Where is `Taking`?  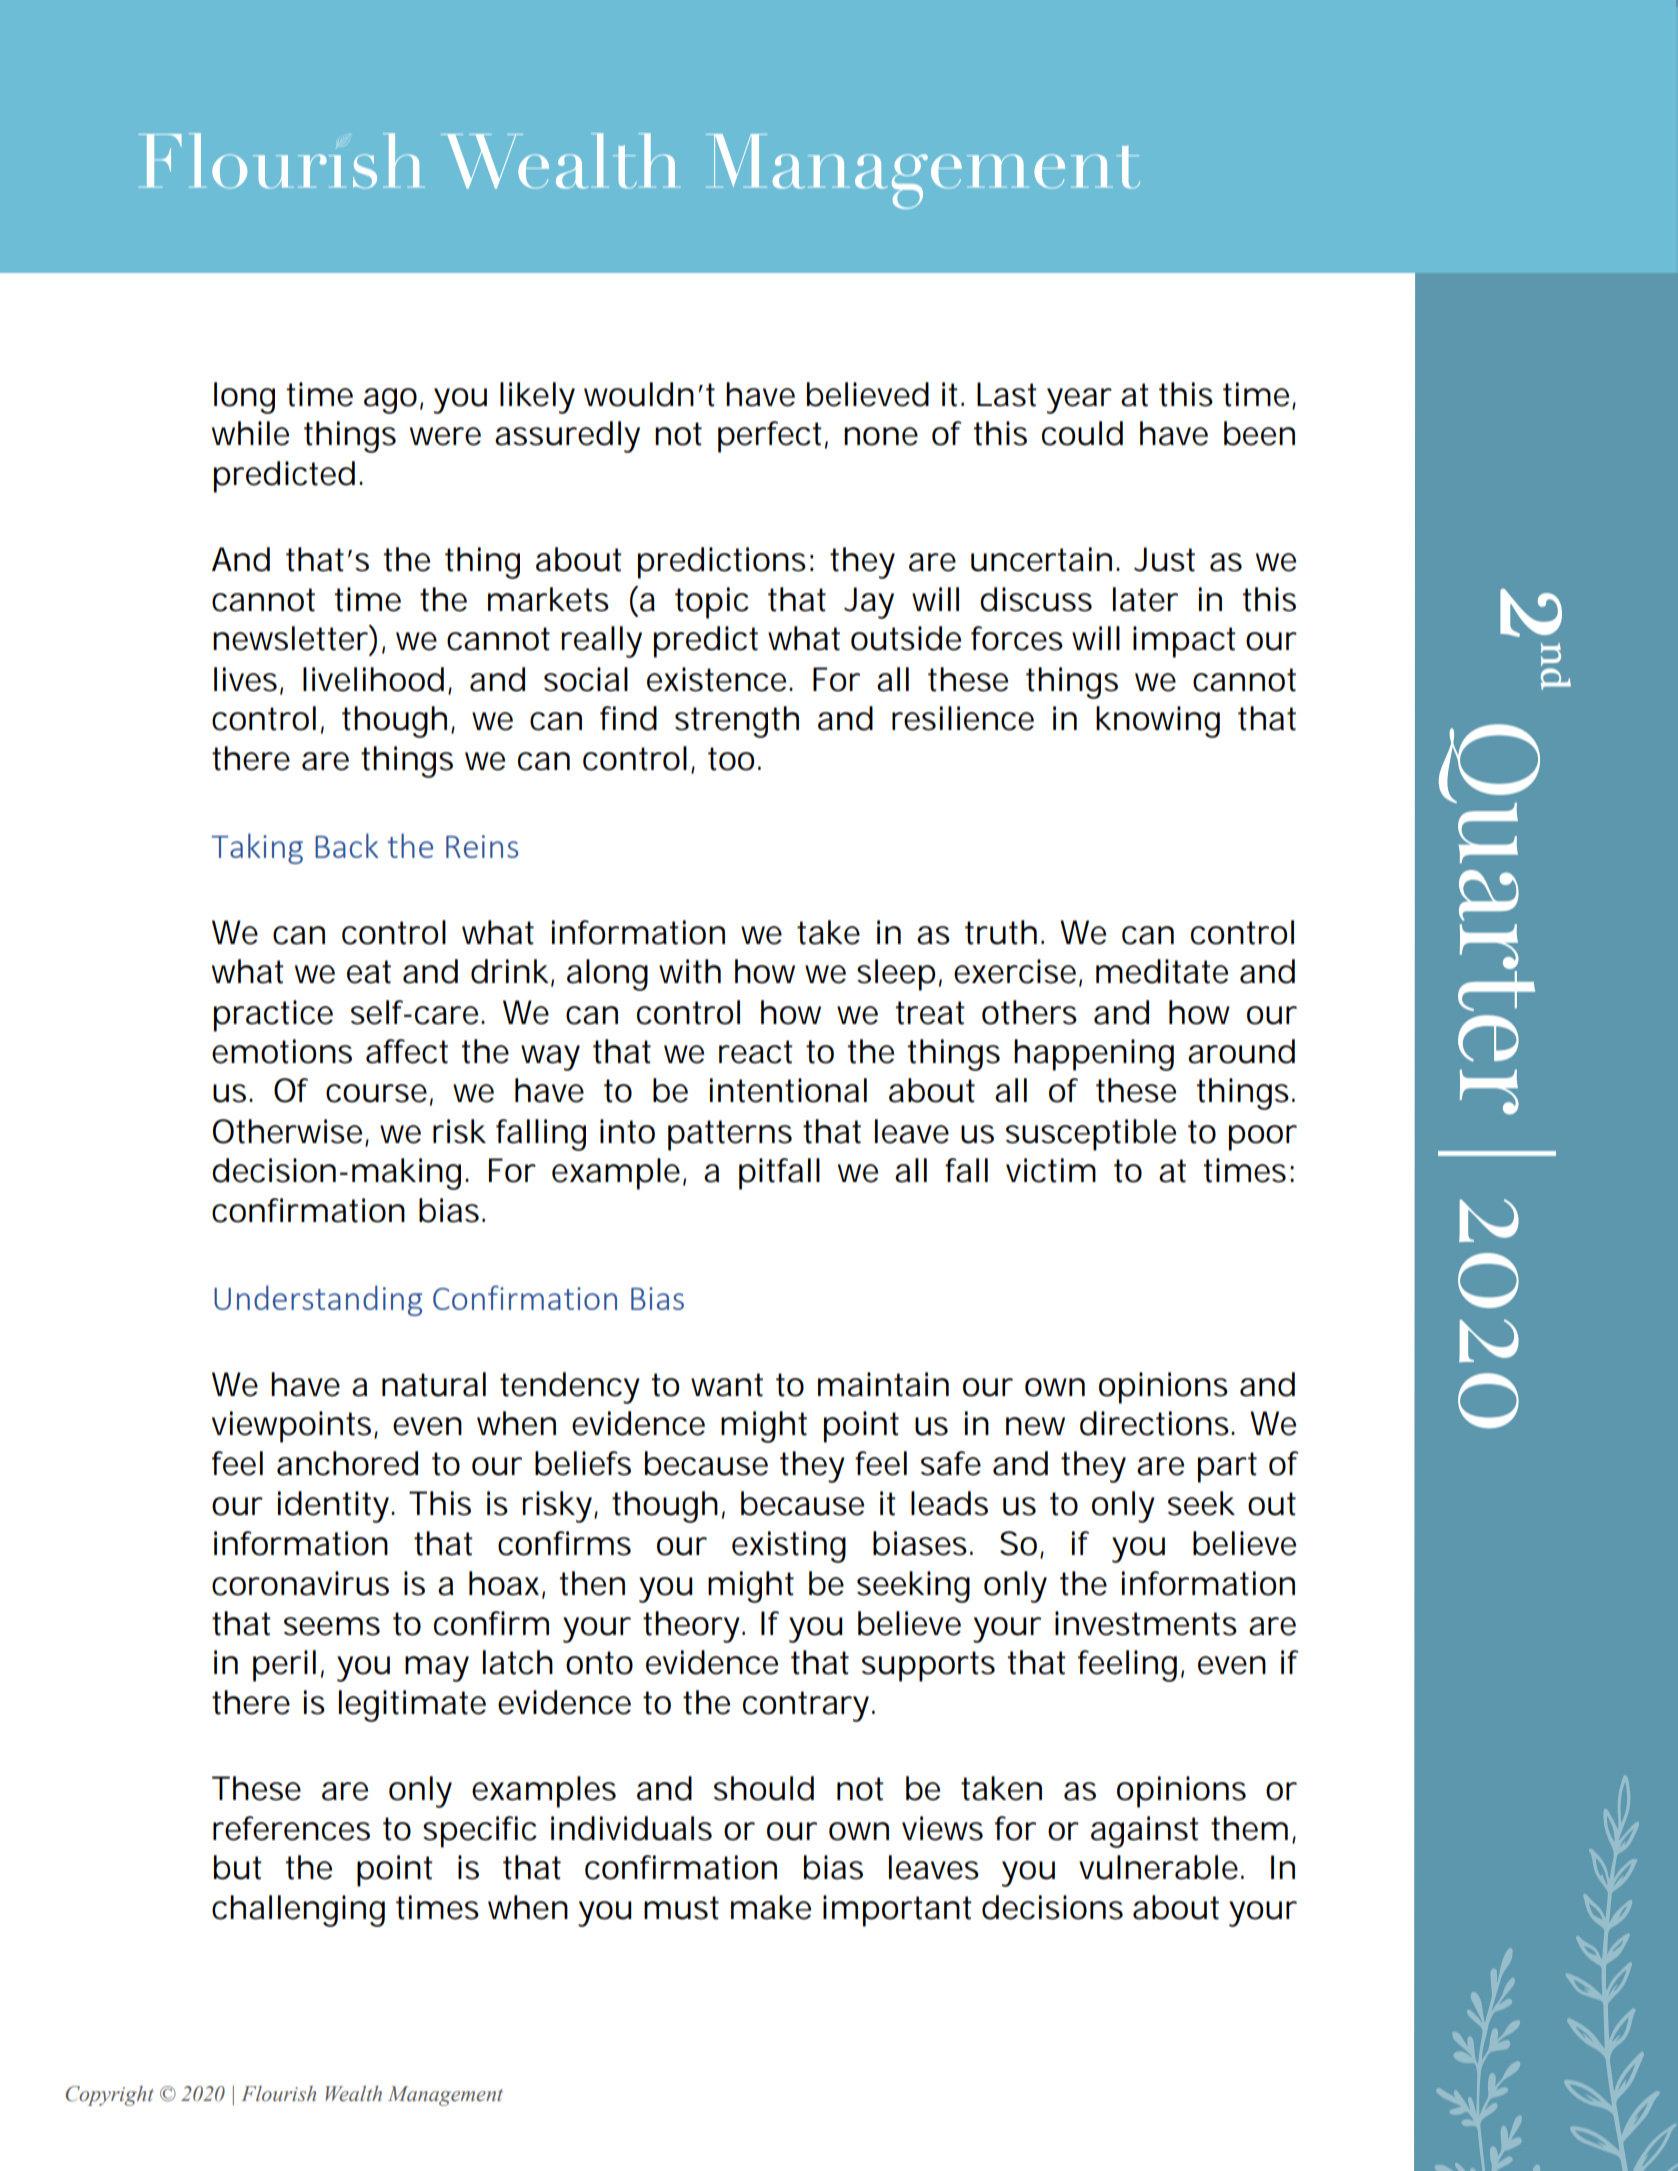 Taking is located at coordinates (257, 848).
